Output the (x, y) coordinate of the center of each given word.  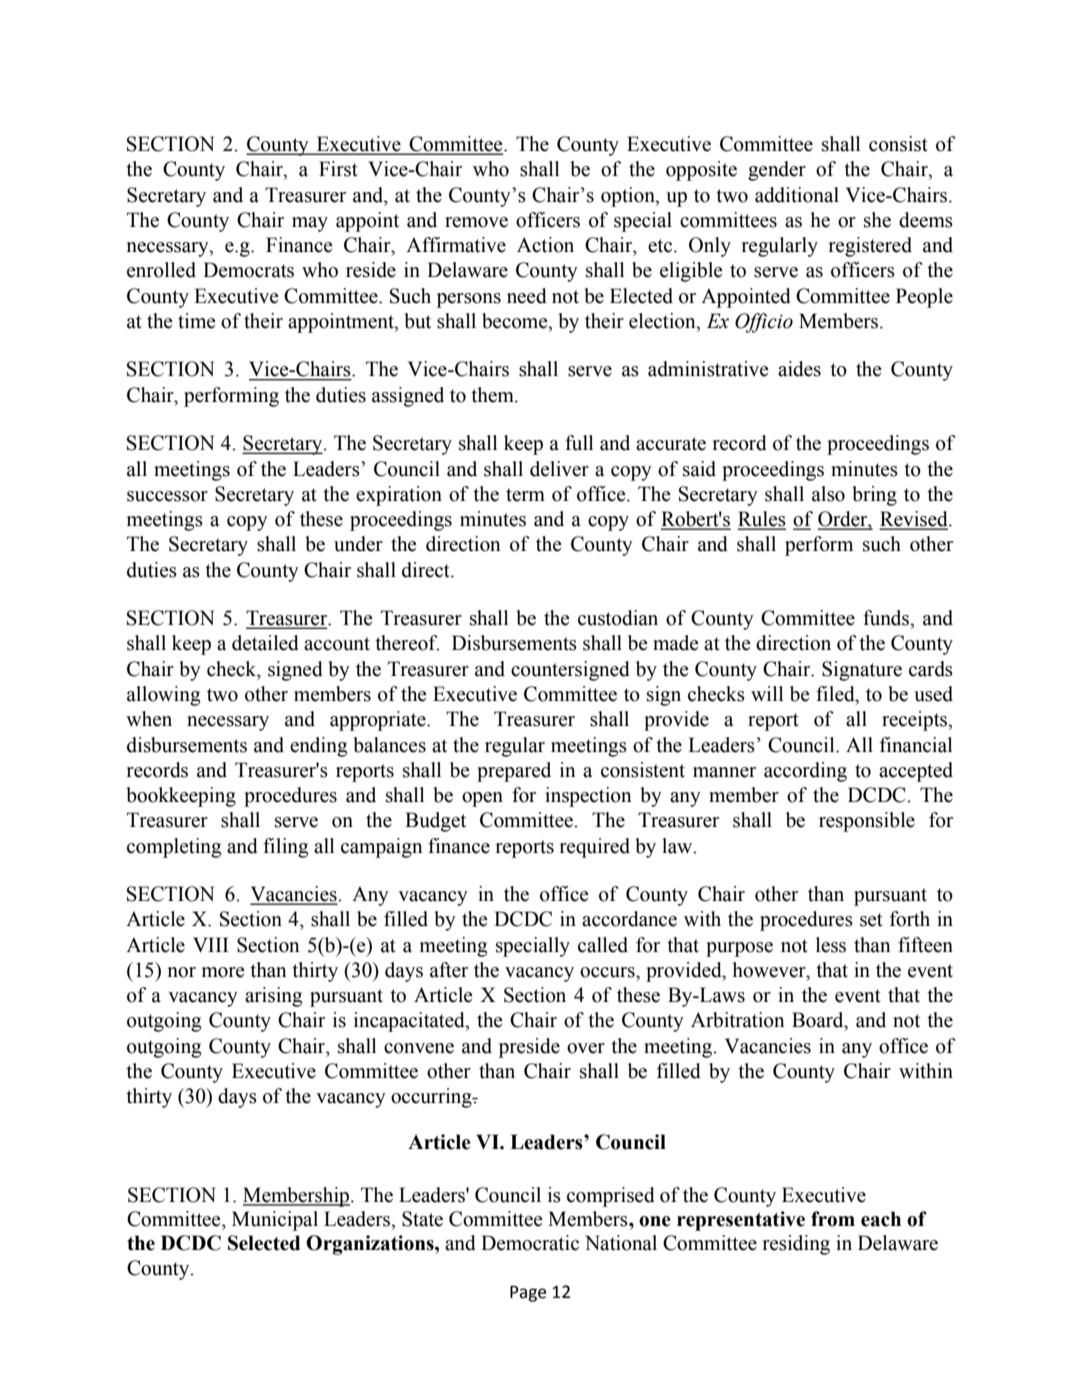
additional (797, 195)
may (310, 224)
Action (545, 245)
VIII (211, 944)
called (603, 945)
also (828, 494)
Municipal (275, 1221)
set (871, 920)
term (525, 495)
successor (167, 496)
